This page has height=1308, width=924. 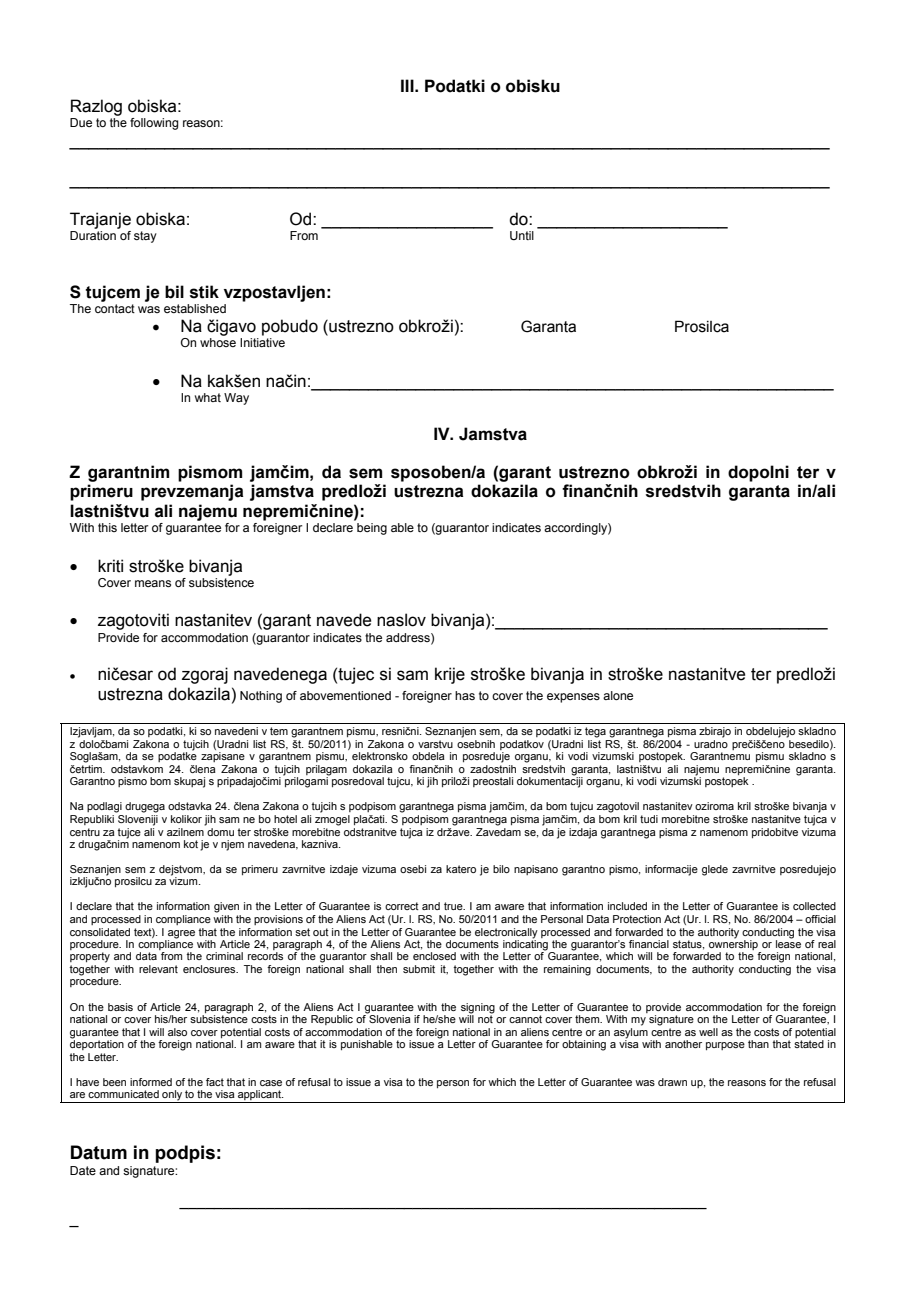 I want to click on Initiative, so click(x=262, y=342).
